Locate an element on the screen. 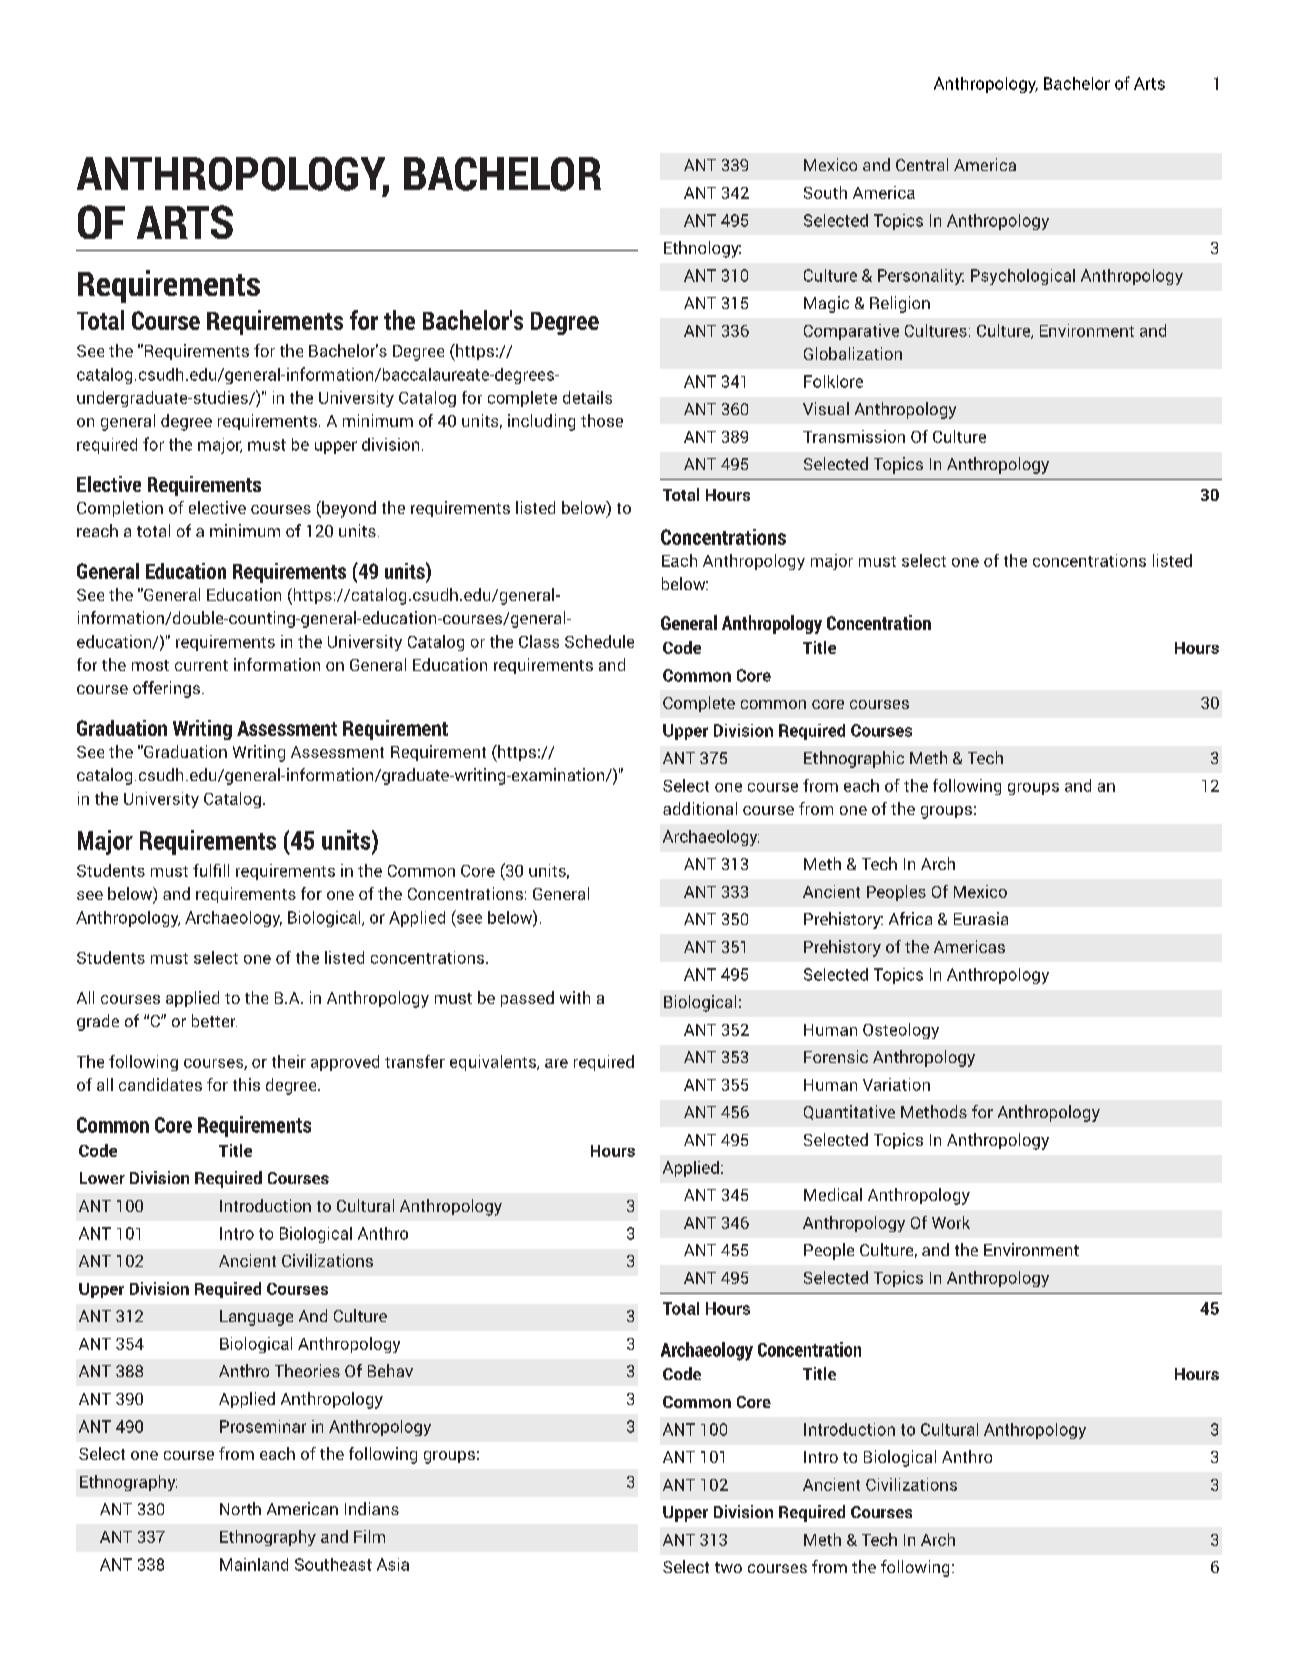 The width and height of the screenshot is (1298, 1680). beyond is located at coordinates (348, 509).
